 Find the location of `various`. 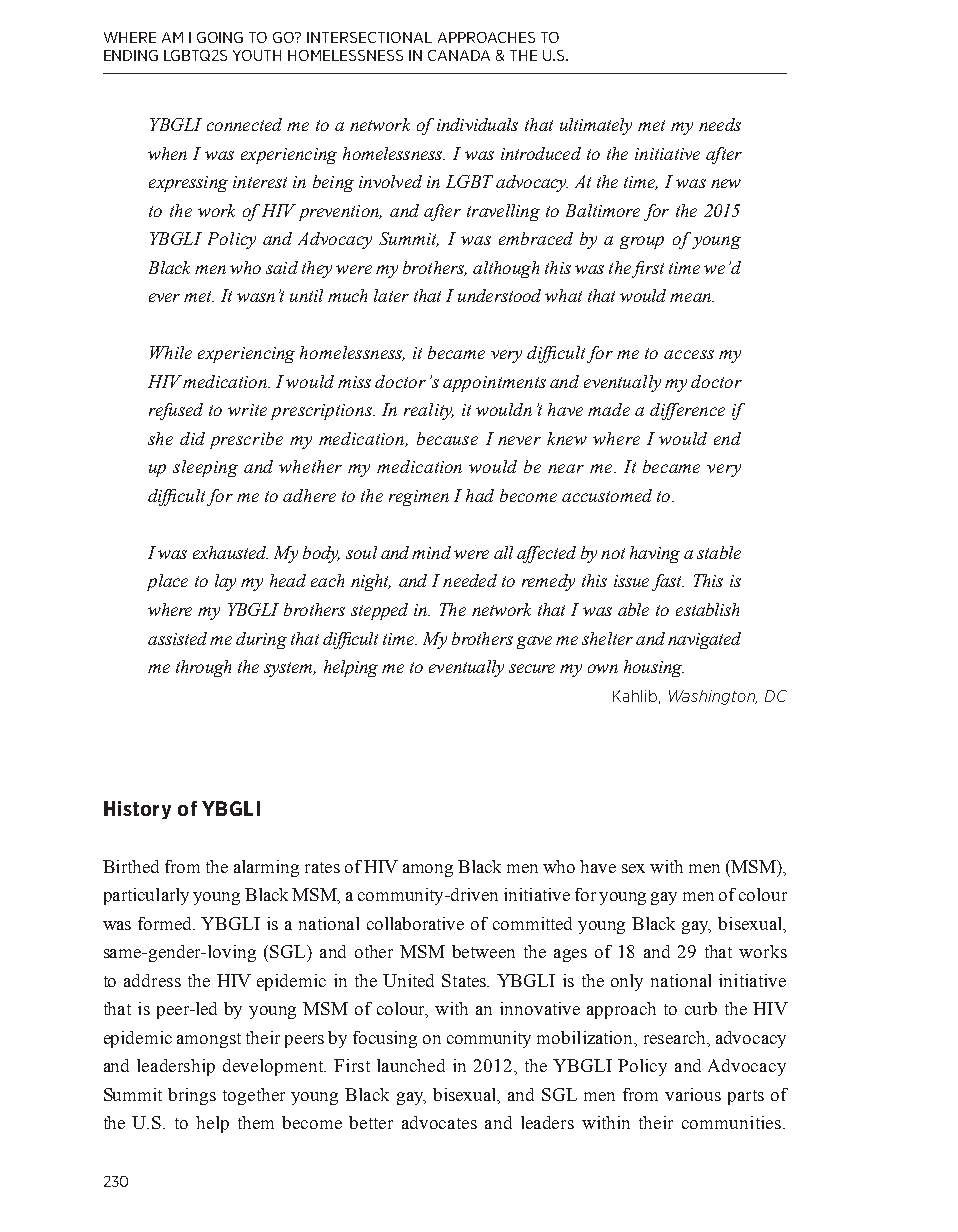

various is located at coordinates (693, 1094).
